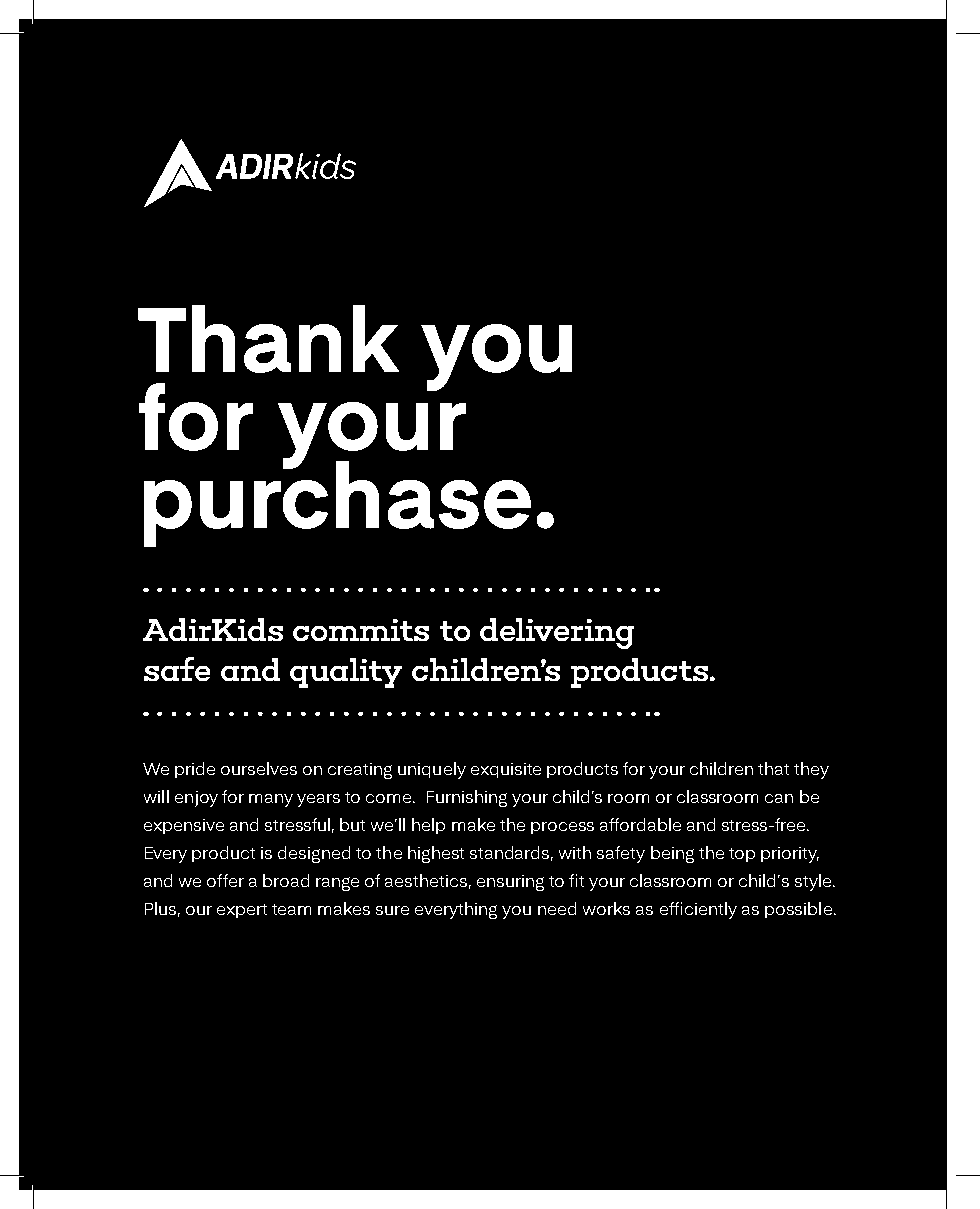  I want to click on commits, so click(361, 630).
